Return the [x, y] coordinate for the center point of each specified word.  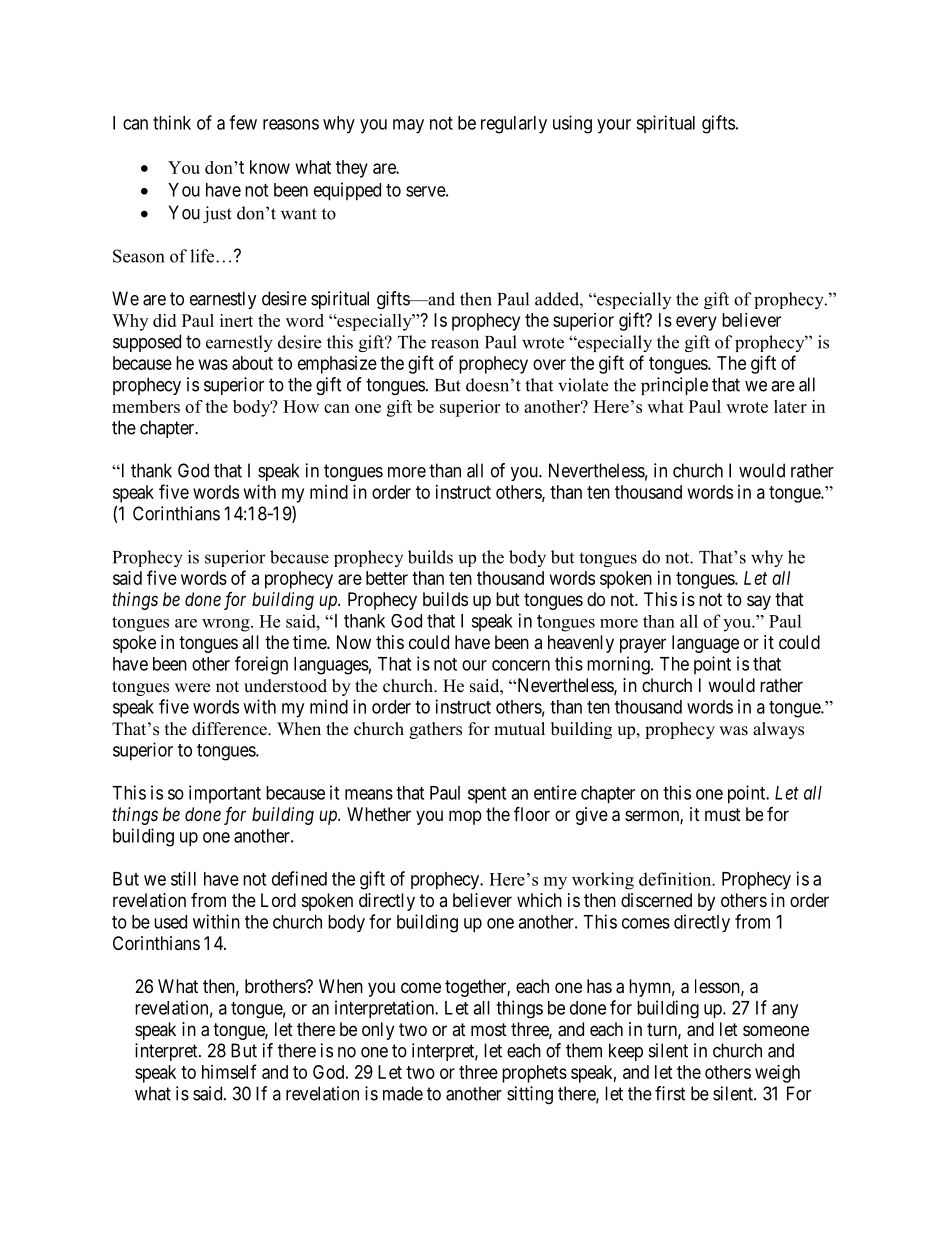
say [759, 602]
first [670, 1093]
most [489, 1029]
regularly [514, 125]
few [243, 122]
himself [229, 1071]
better [387, 578]
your [614, 126]
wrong [227, 625]
